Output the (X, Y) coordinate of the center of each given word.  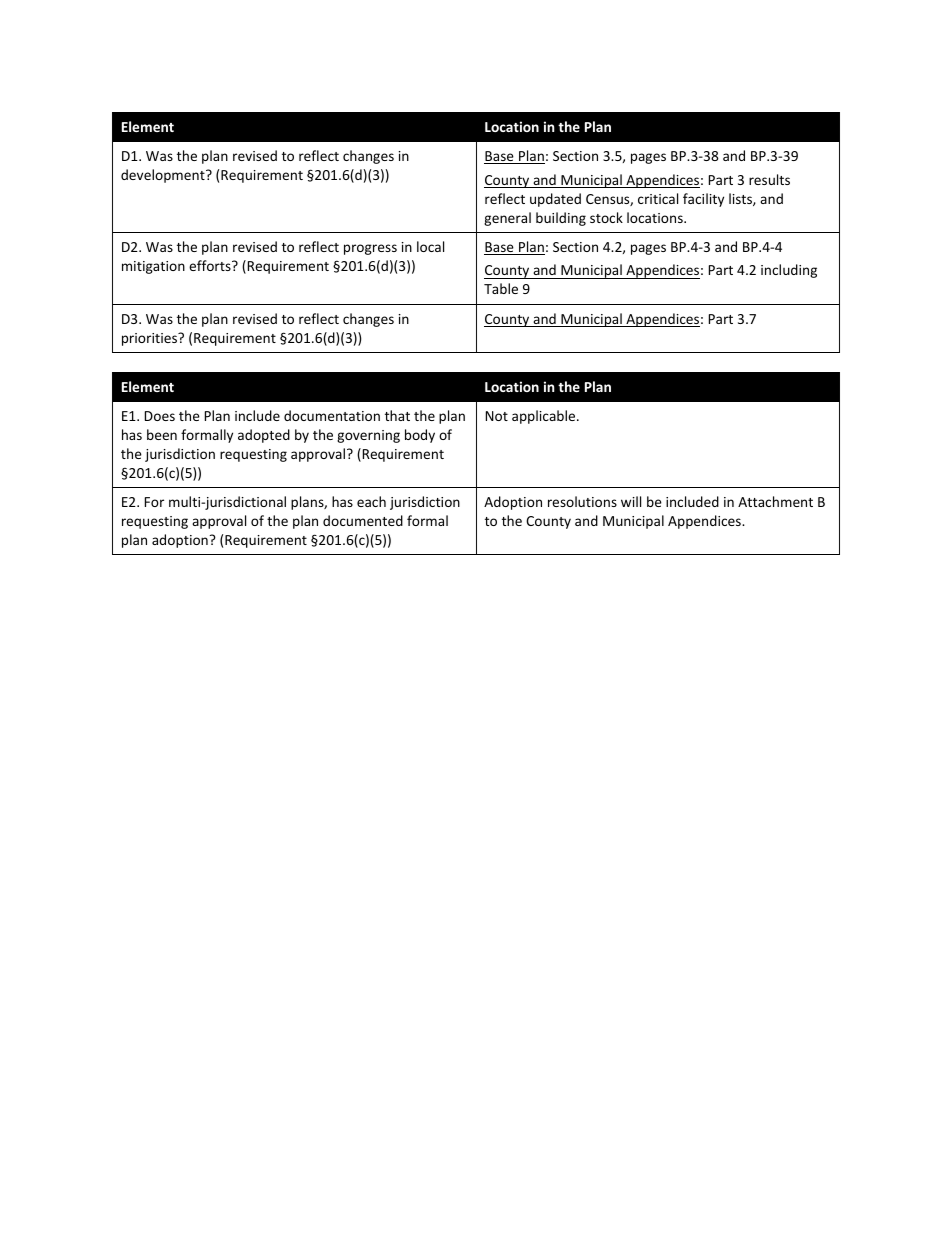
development (164, 176)
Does (160, 416)
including (789, 271)
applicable (545, 417)
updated (555, 200)
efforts (211, 265)
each (371, 501)
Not (497, 416)
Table (501, 288)
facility (703, 200)
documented (363, 520)
